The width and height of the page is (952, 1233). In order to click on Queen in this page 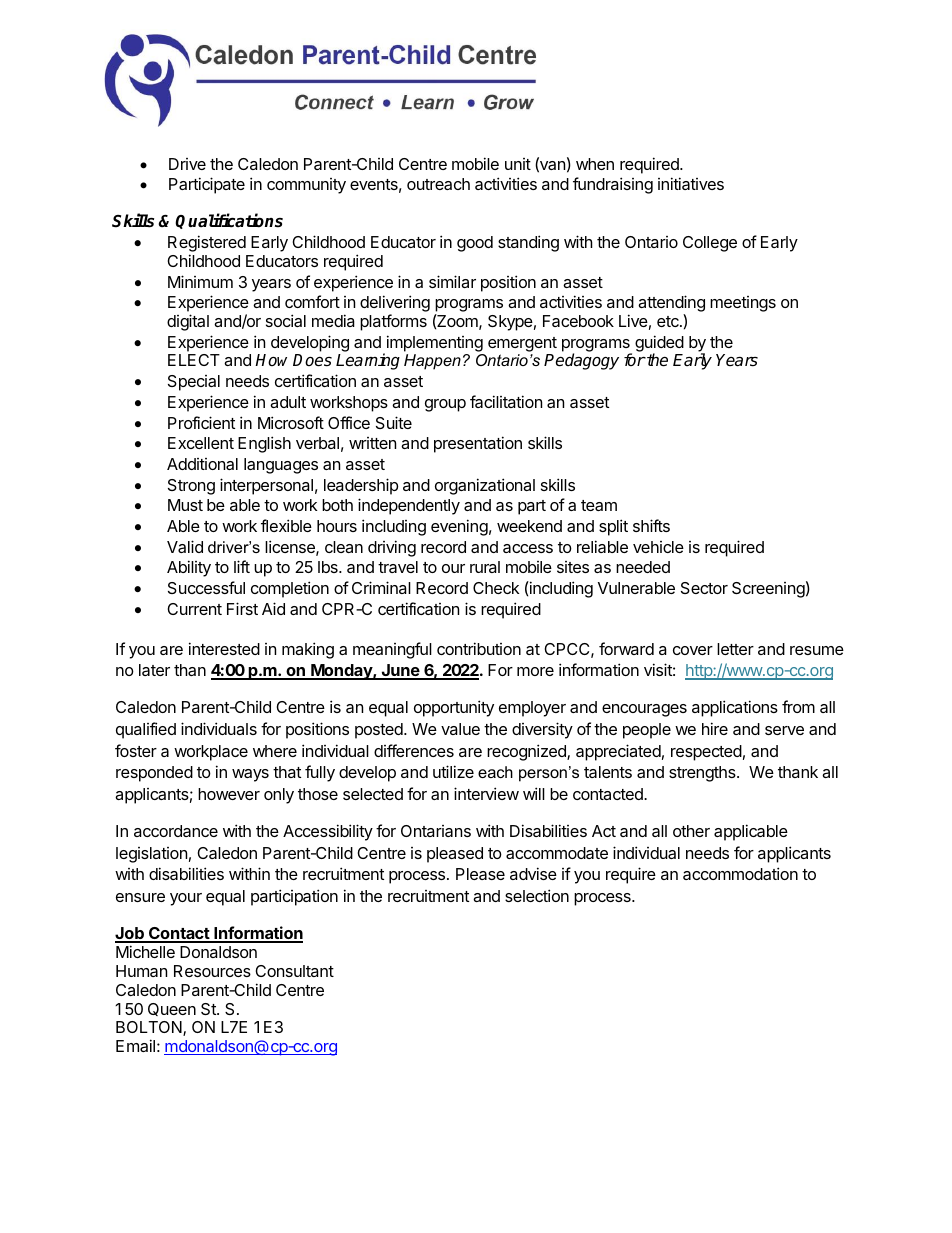, I will do `click(172, 1009)`.
